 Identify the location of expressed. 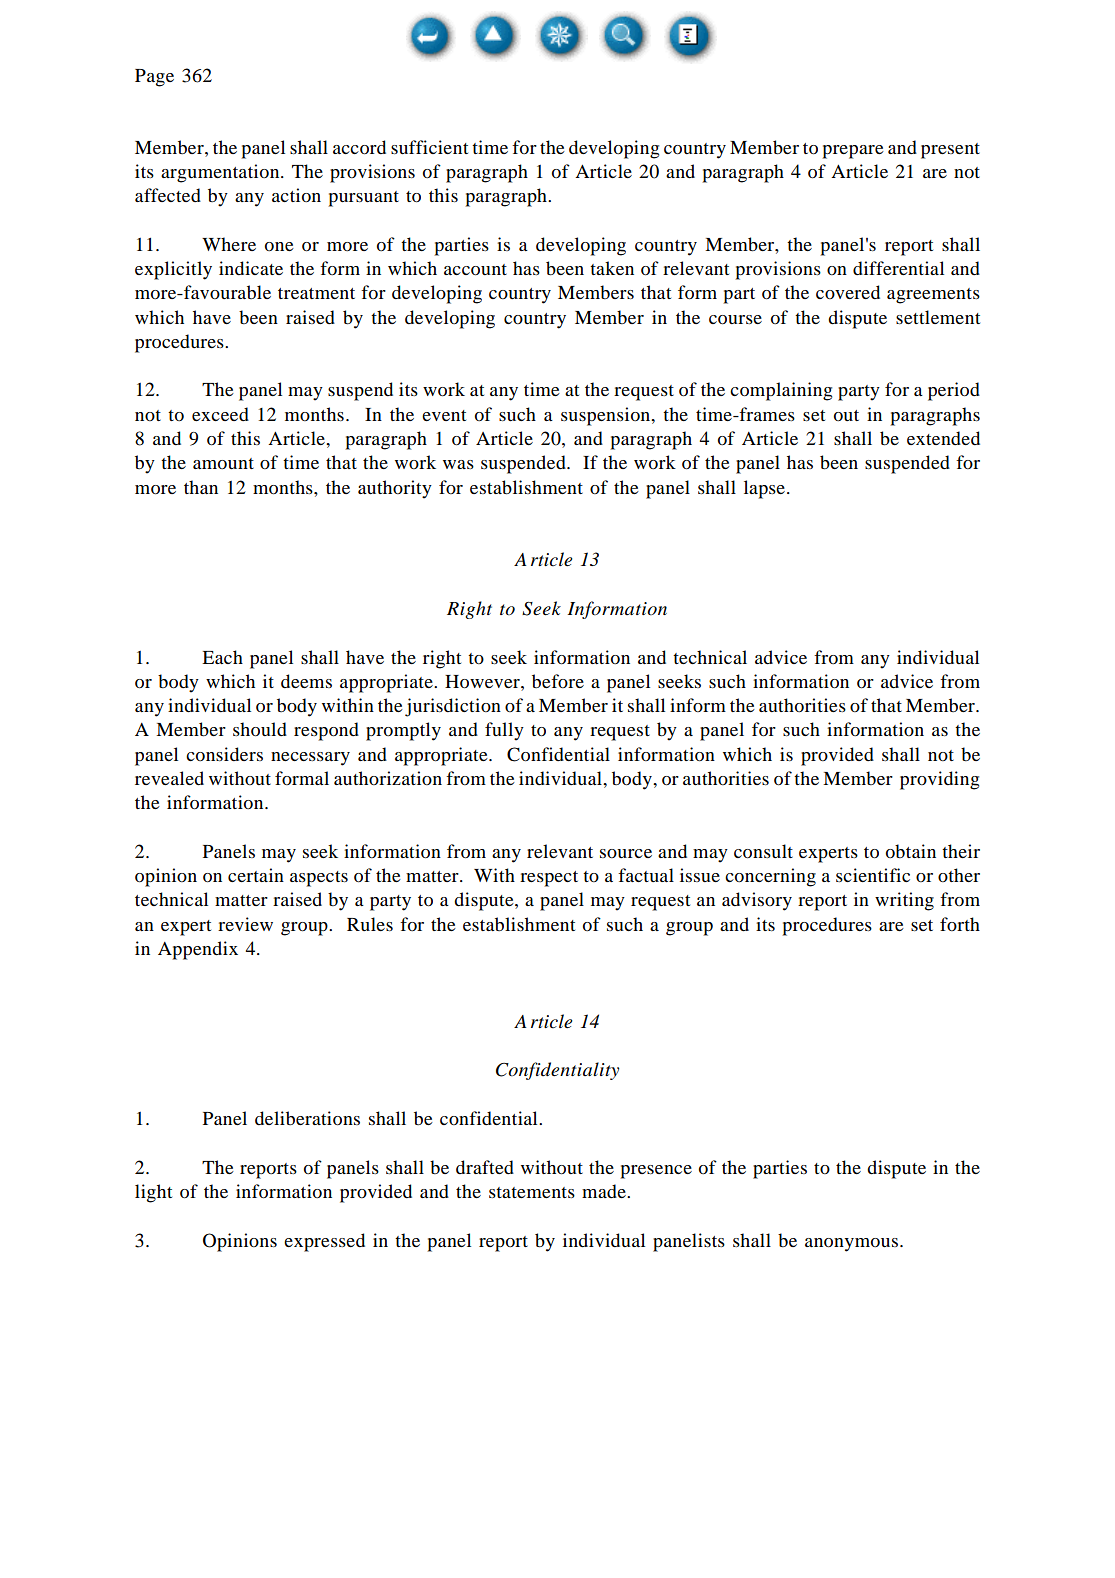
(324, 1242).
